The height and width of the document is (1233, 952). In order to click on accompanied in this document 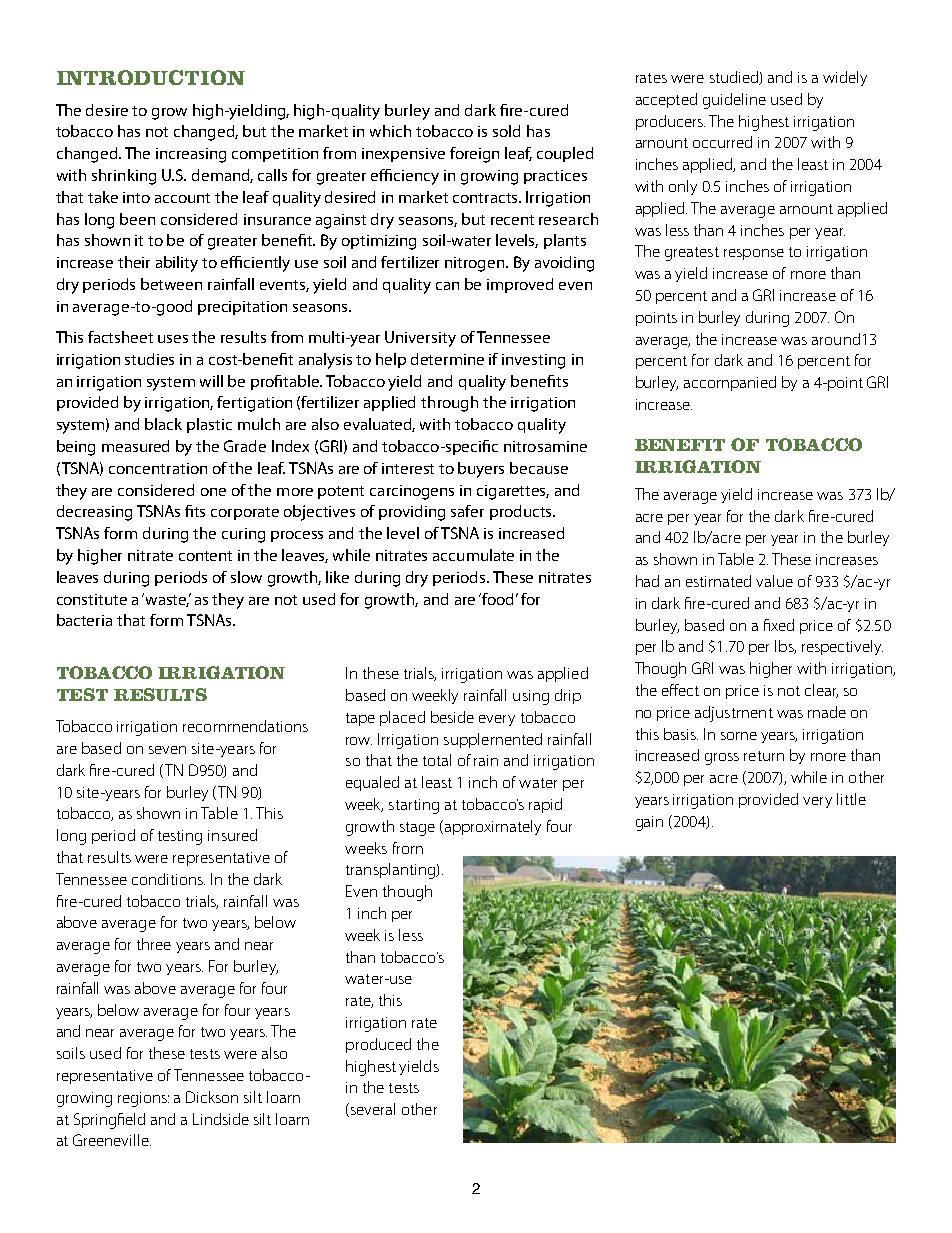, I will do `click(730, 383)`.
